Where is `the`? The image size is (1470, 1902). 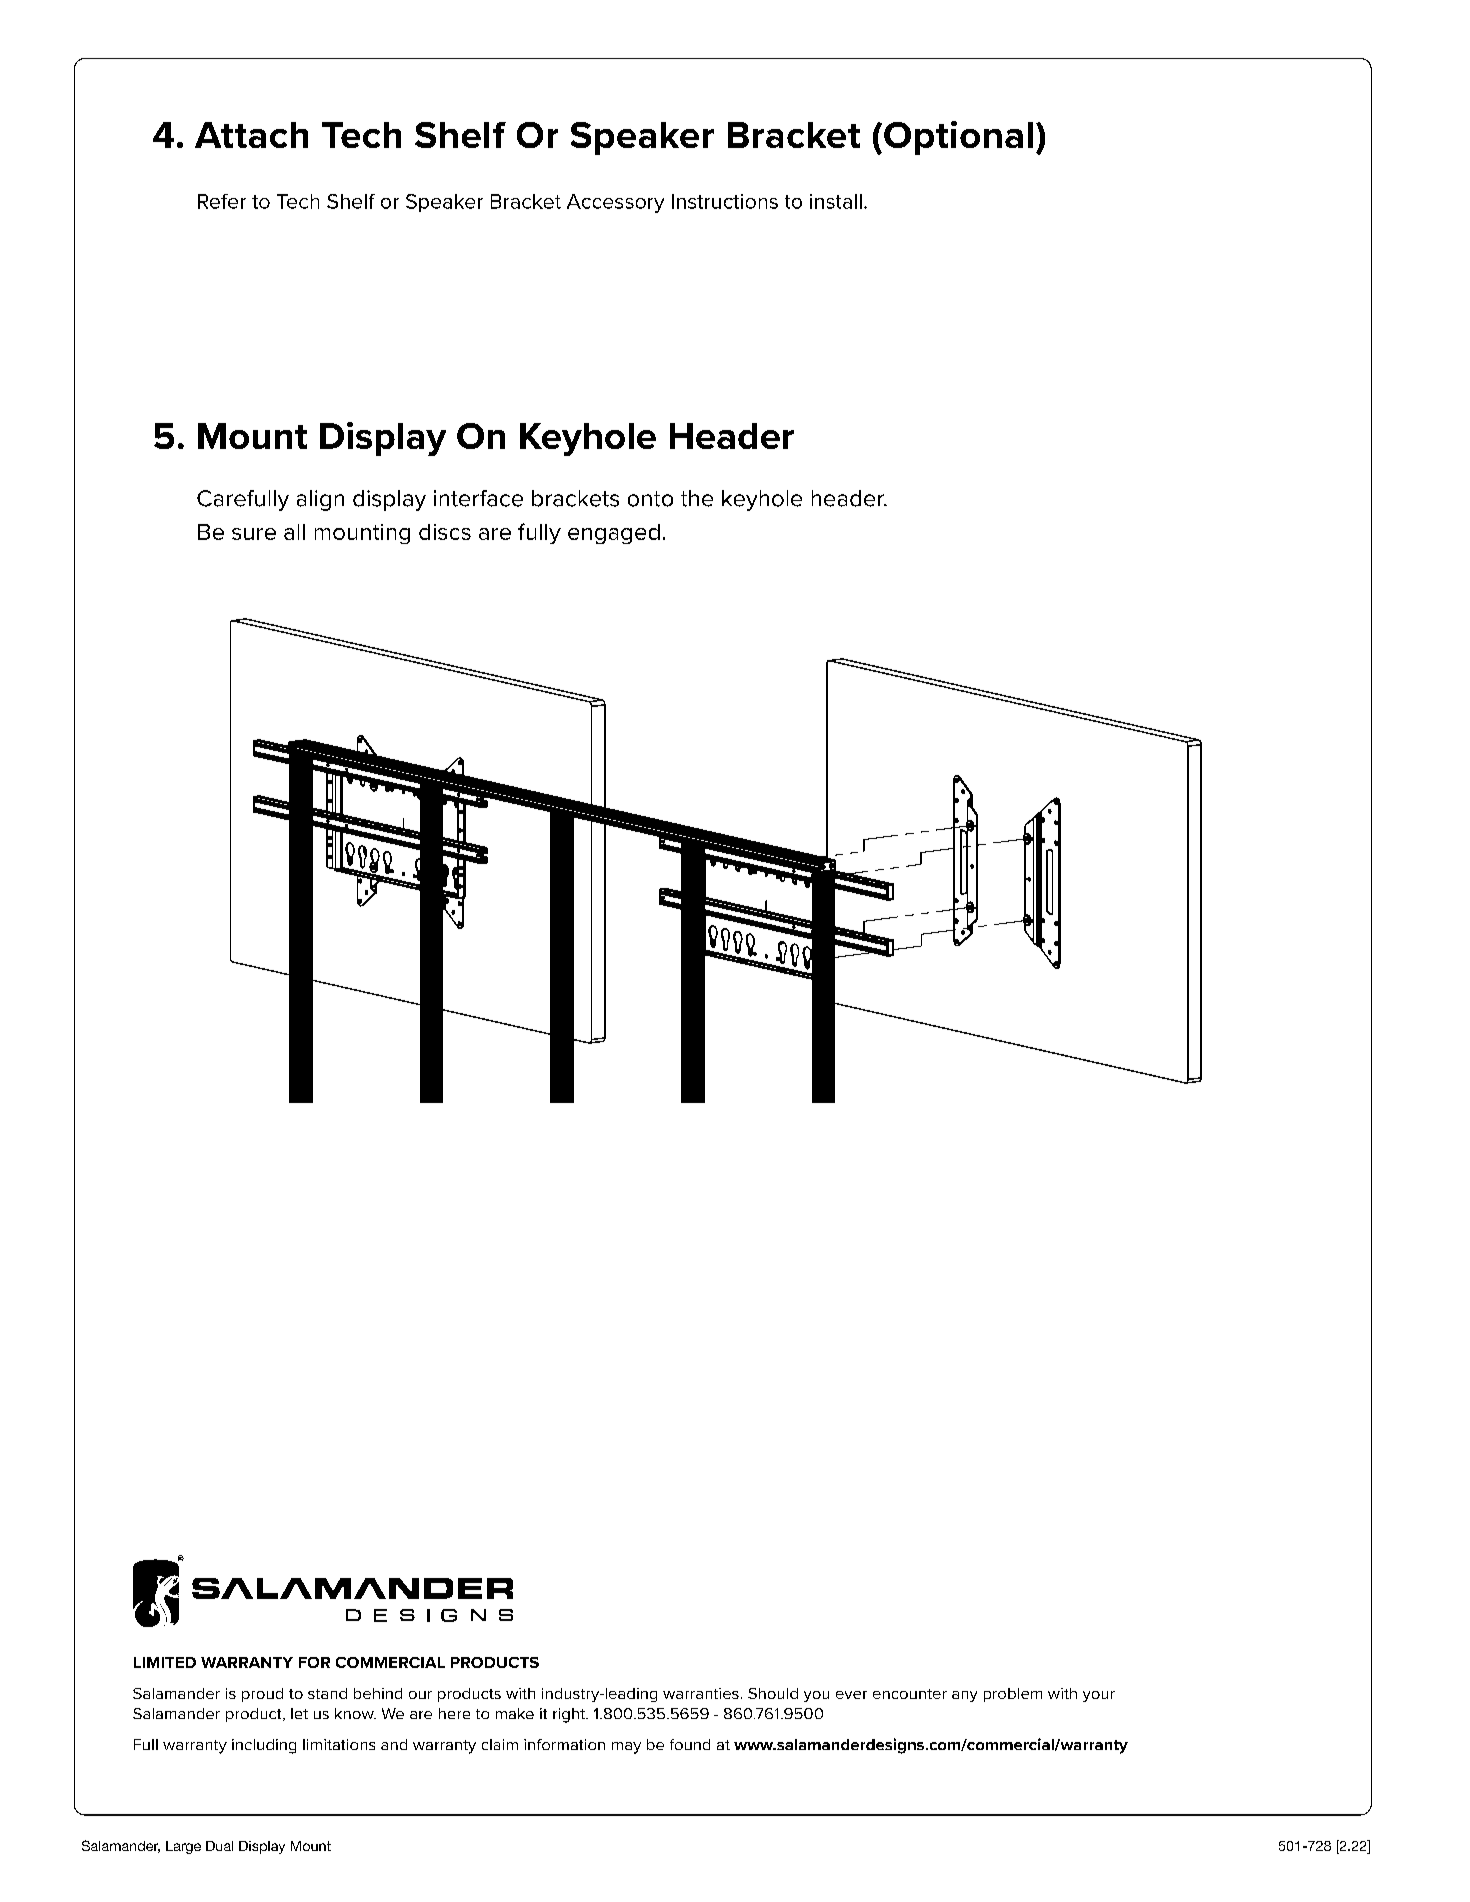
the is located at coordinates (697, 498).
